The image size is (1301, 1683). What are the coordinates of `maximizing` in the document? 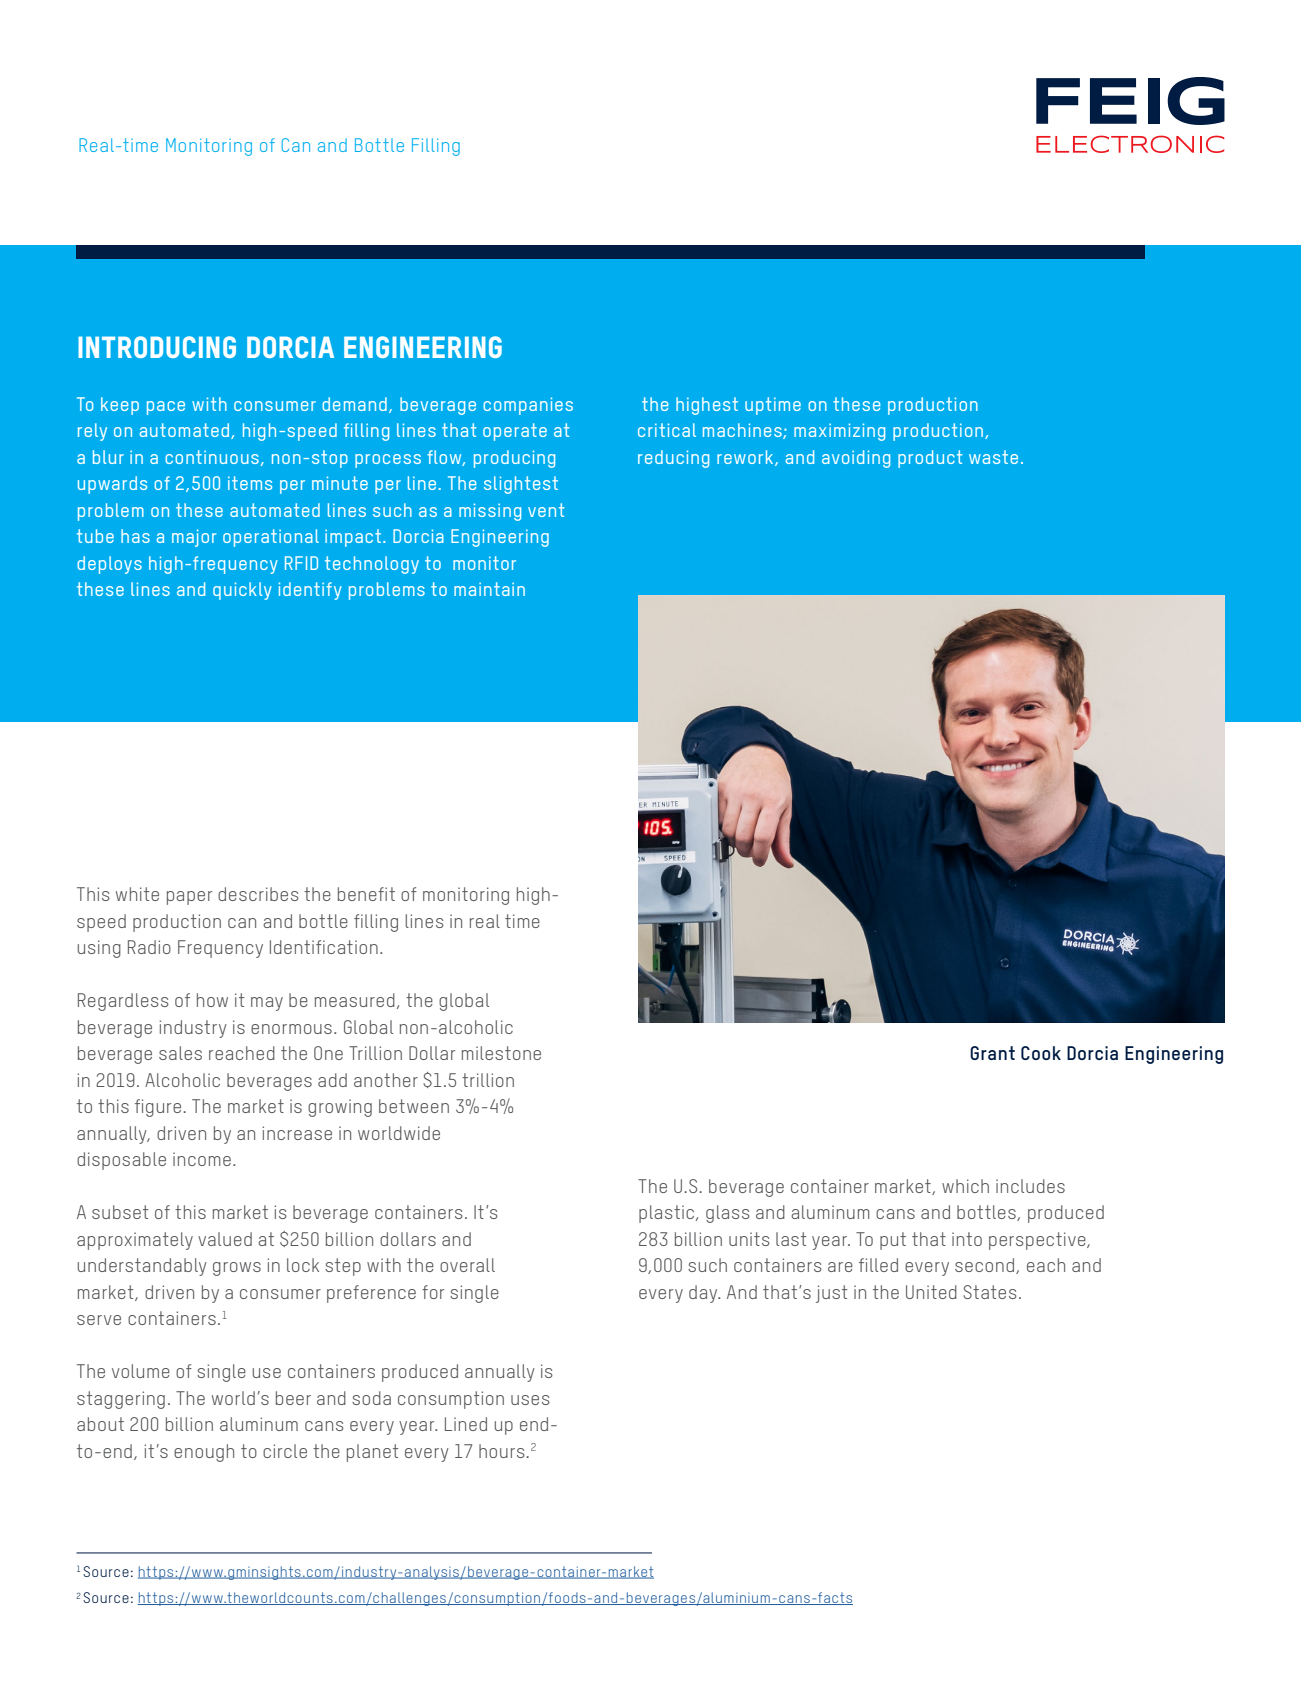 It's located at (839, 432).
